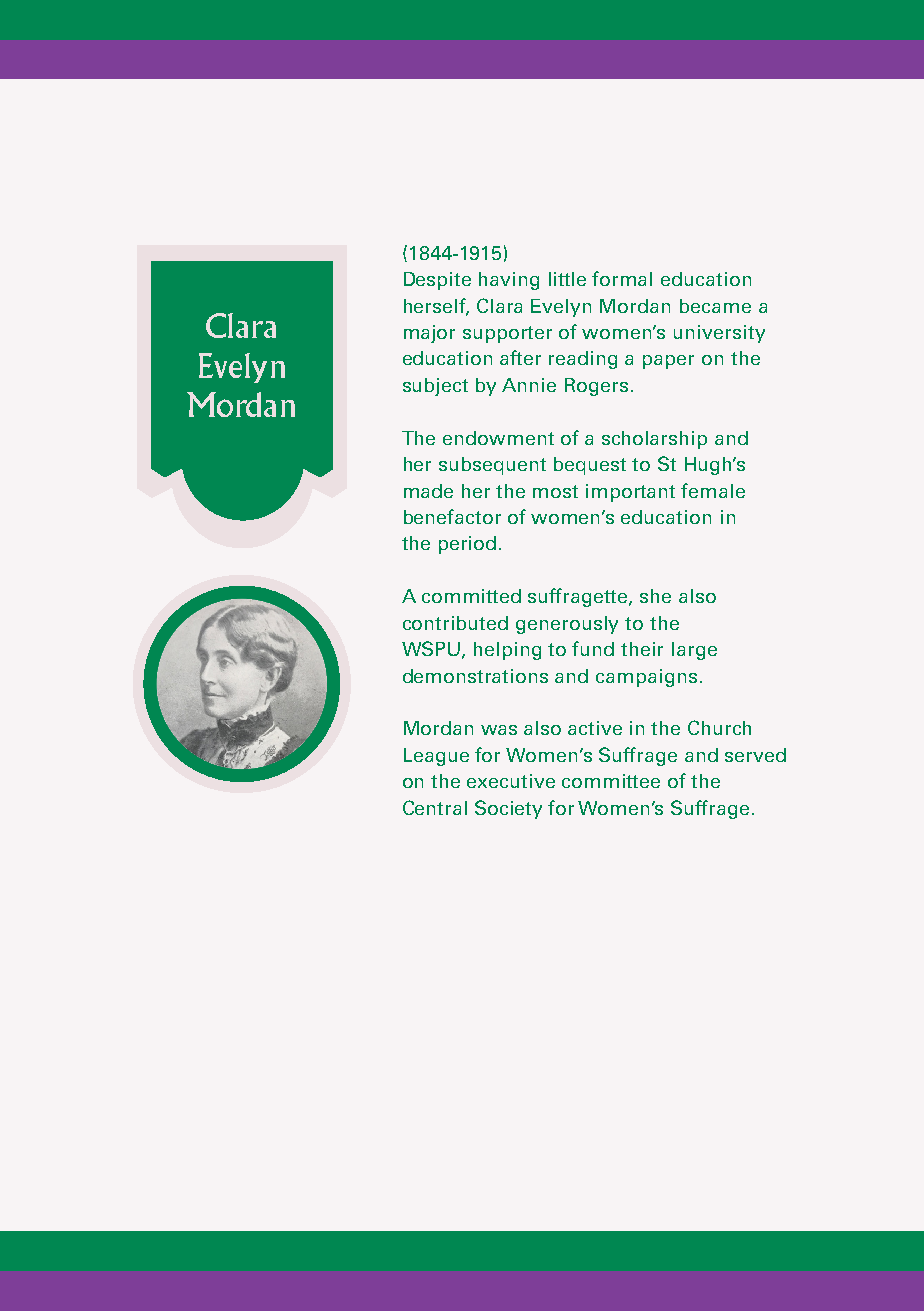 This image has width=924, height=1311. I want to click on demonstrations, so click(475, 676).
